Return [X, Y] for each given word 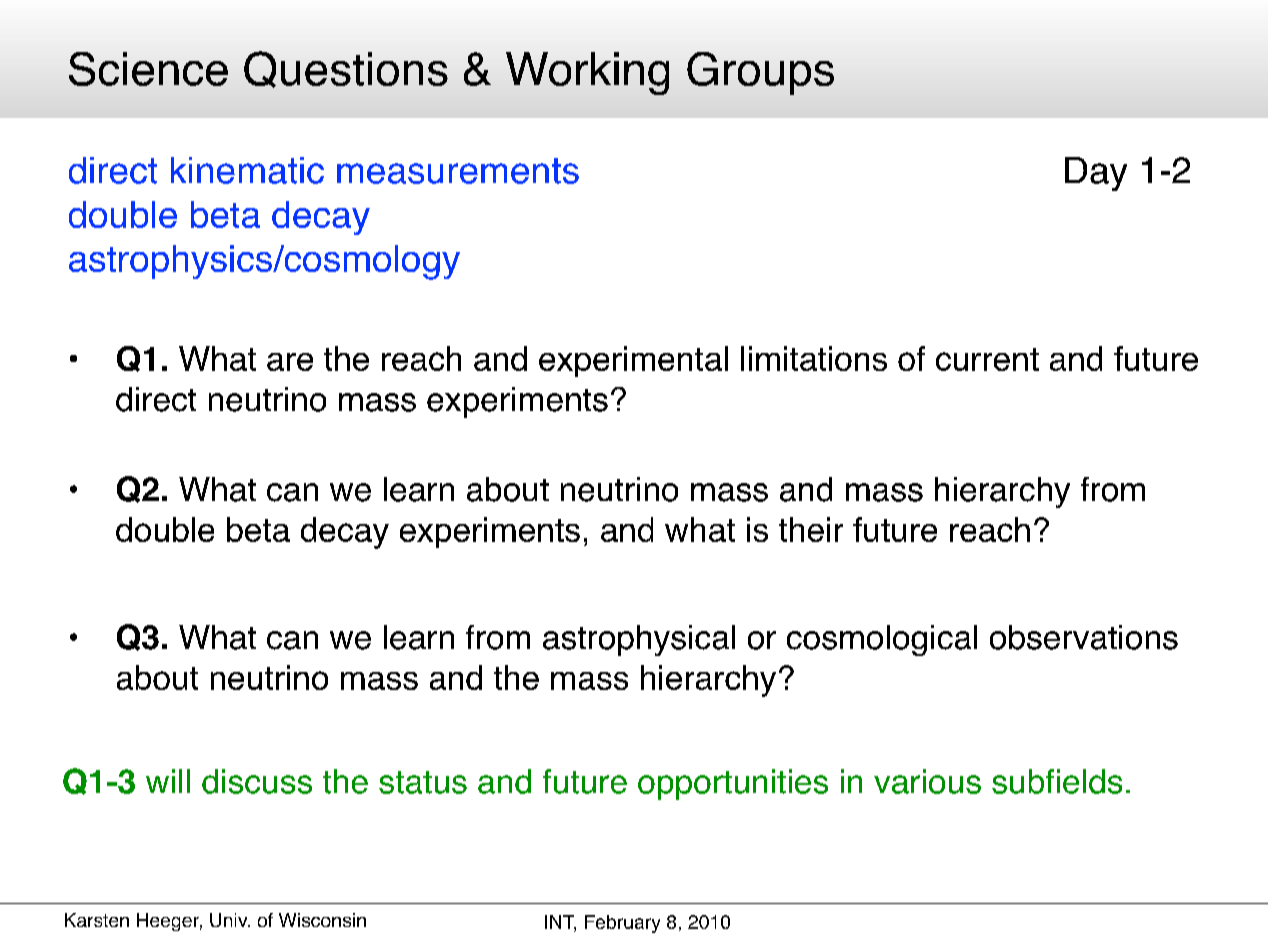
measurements [458, 171]
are [290, 362]
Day [1096, 174]
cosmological [882, 640]
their [811, 529]
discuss [257, 781]
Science [148, 69]
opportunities [733, 784]
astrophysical [639, 640]
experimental [633, 361]
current [987, 359]
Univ [230, 920]
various [927, 781]
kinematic [247, 170]
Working [587, 73]
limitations [814, 358]
